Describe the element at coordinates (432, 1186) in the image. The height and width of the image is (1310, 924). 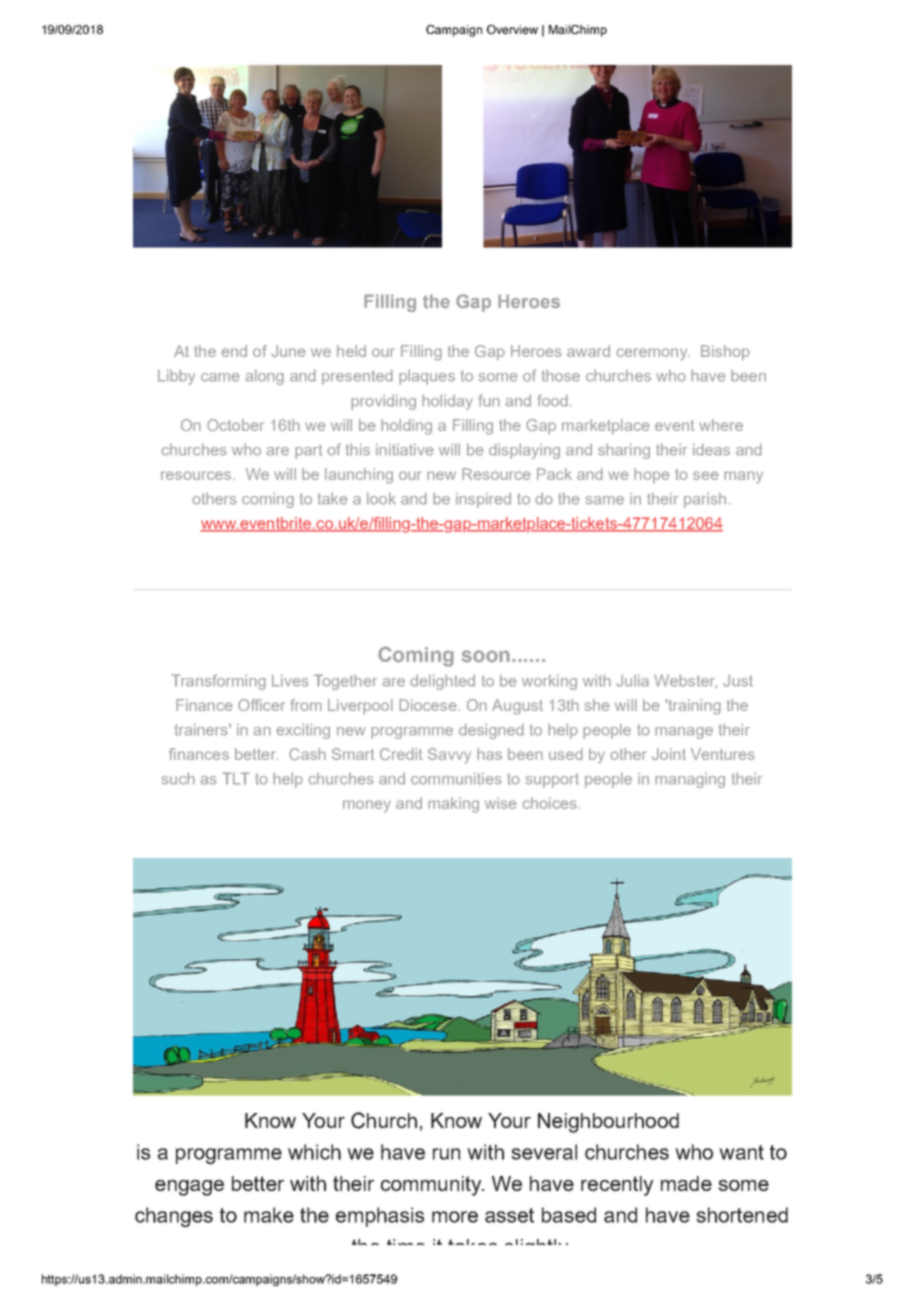
I see `community` at that location.
